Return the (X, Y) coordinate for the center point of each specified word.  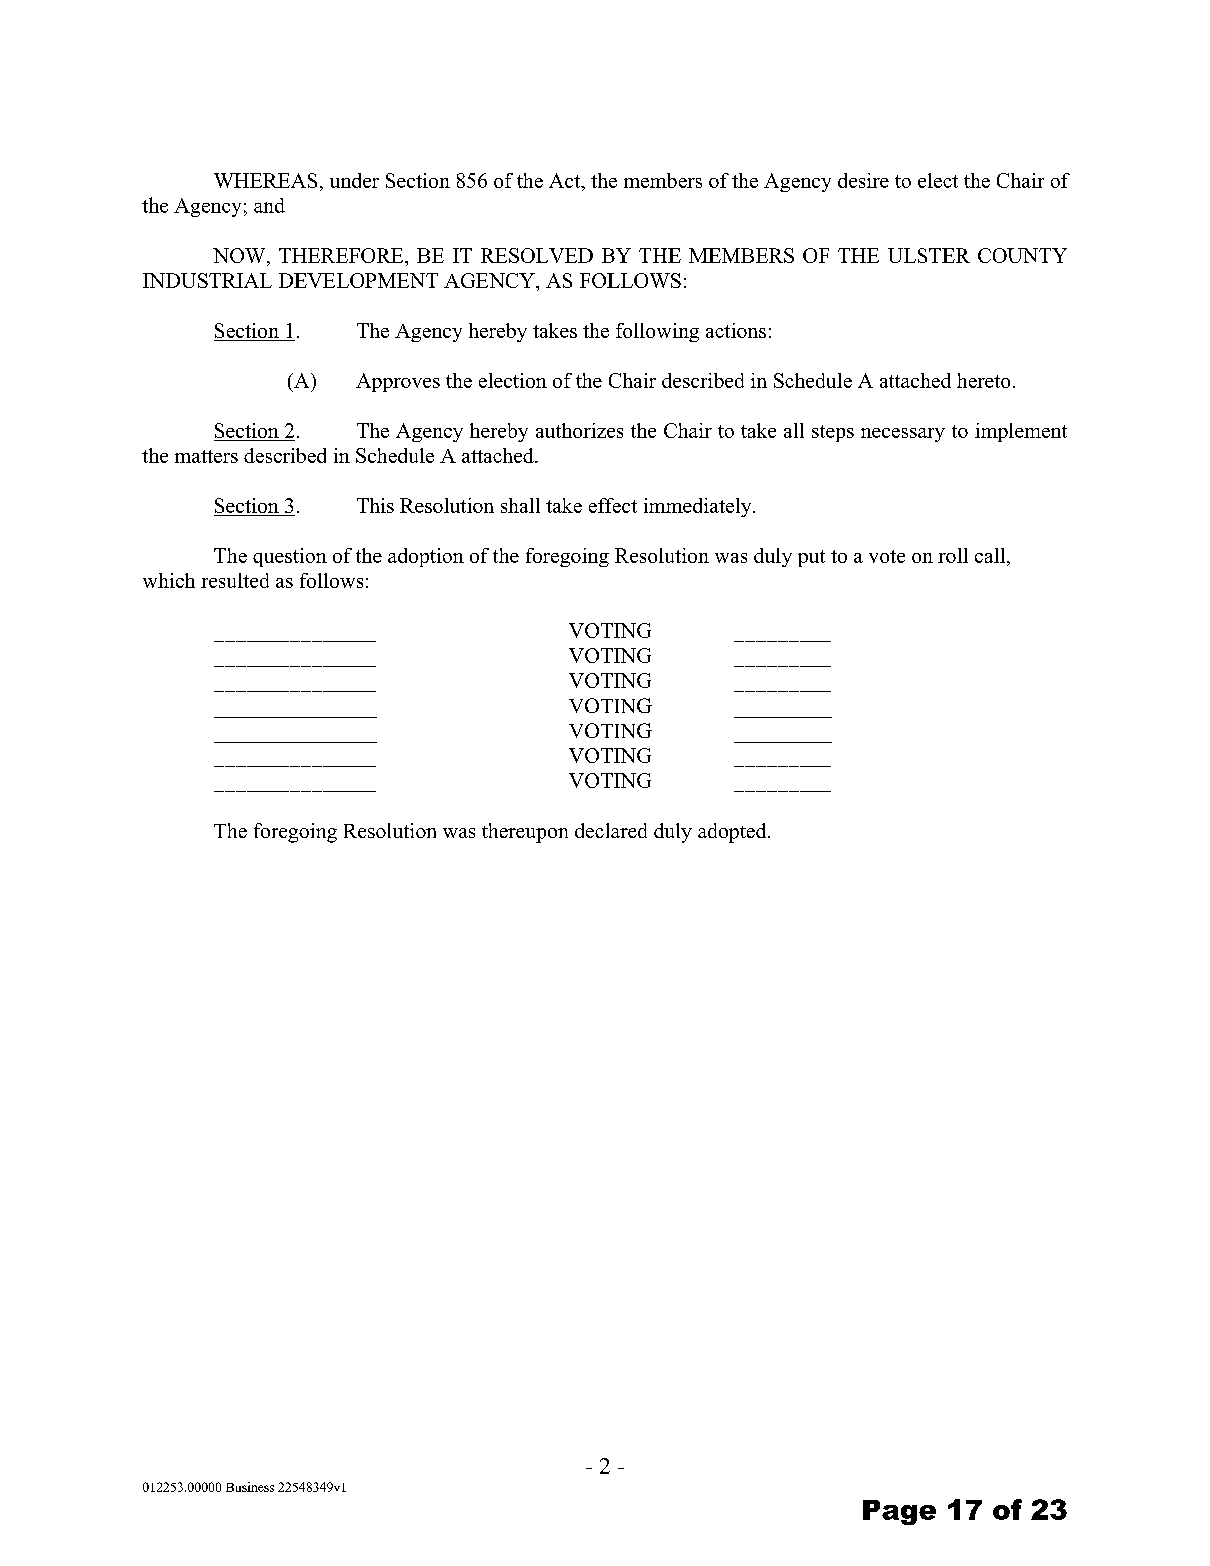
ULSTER (929, 255)
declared (611, 830)
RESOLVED (537, 255)
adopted (733, 833)
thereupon (525, 833)
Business (250, 1487)
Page (899, 1512)
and (269, 205)
